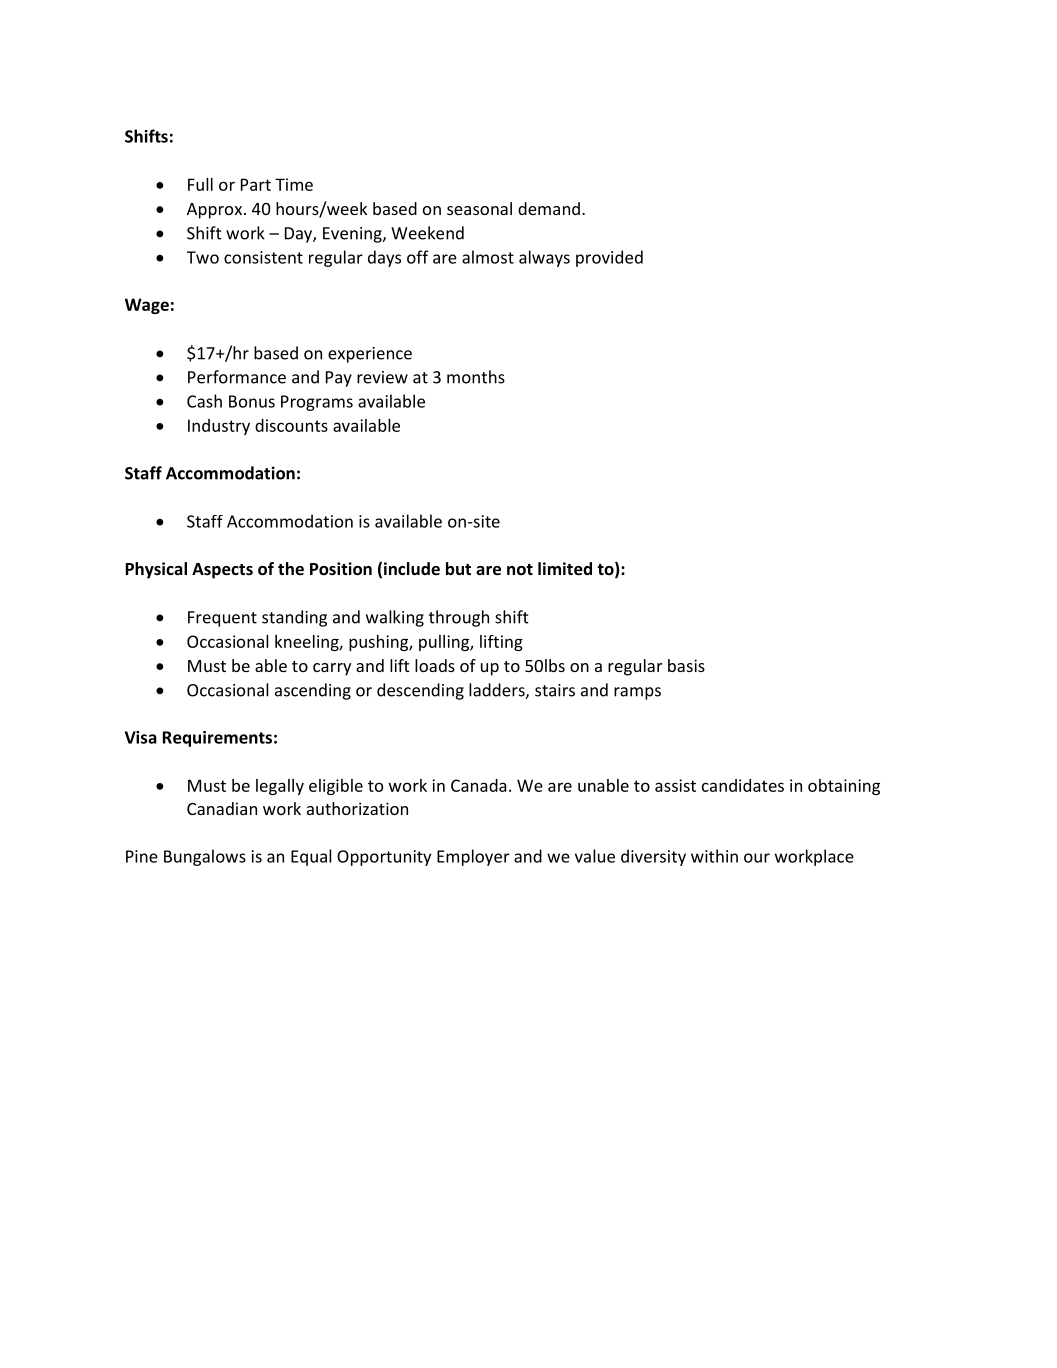  Describe the element at coordinates (216, 211) in the document. I see `Approx` at that location.
